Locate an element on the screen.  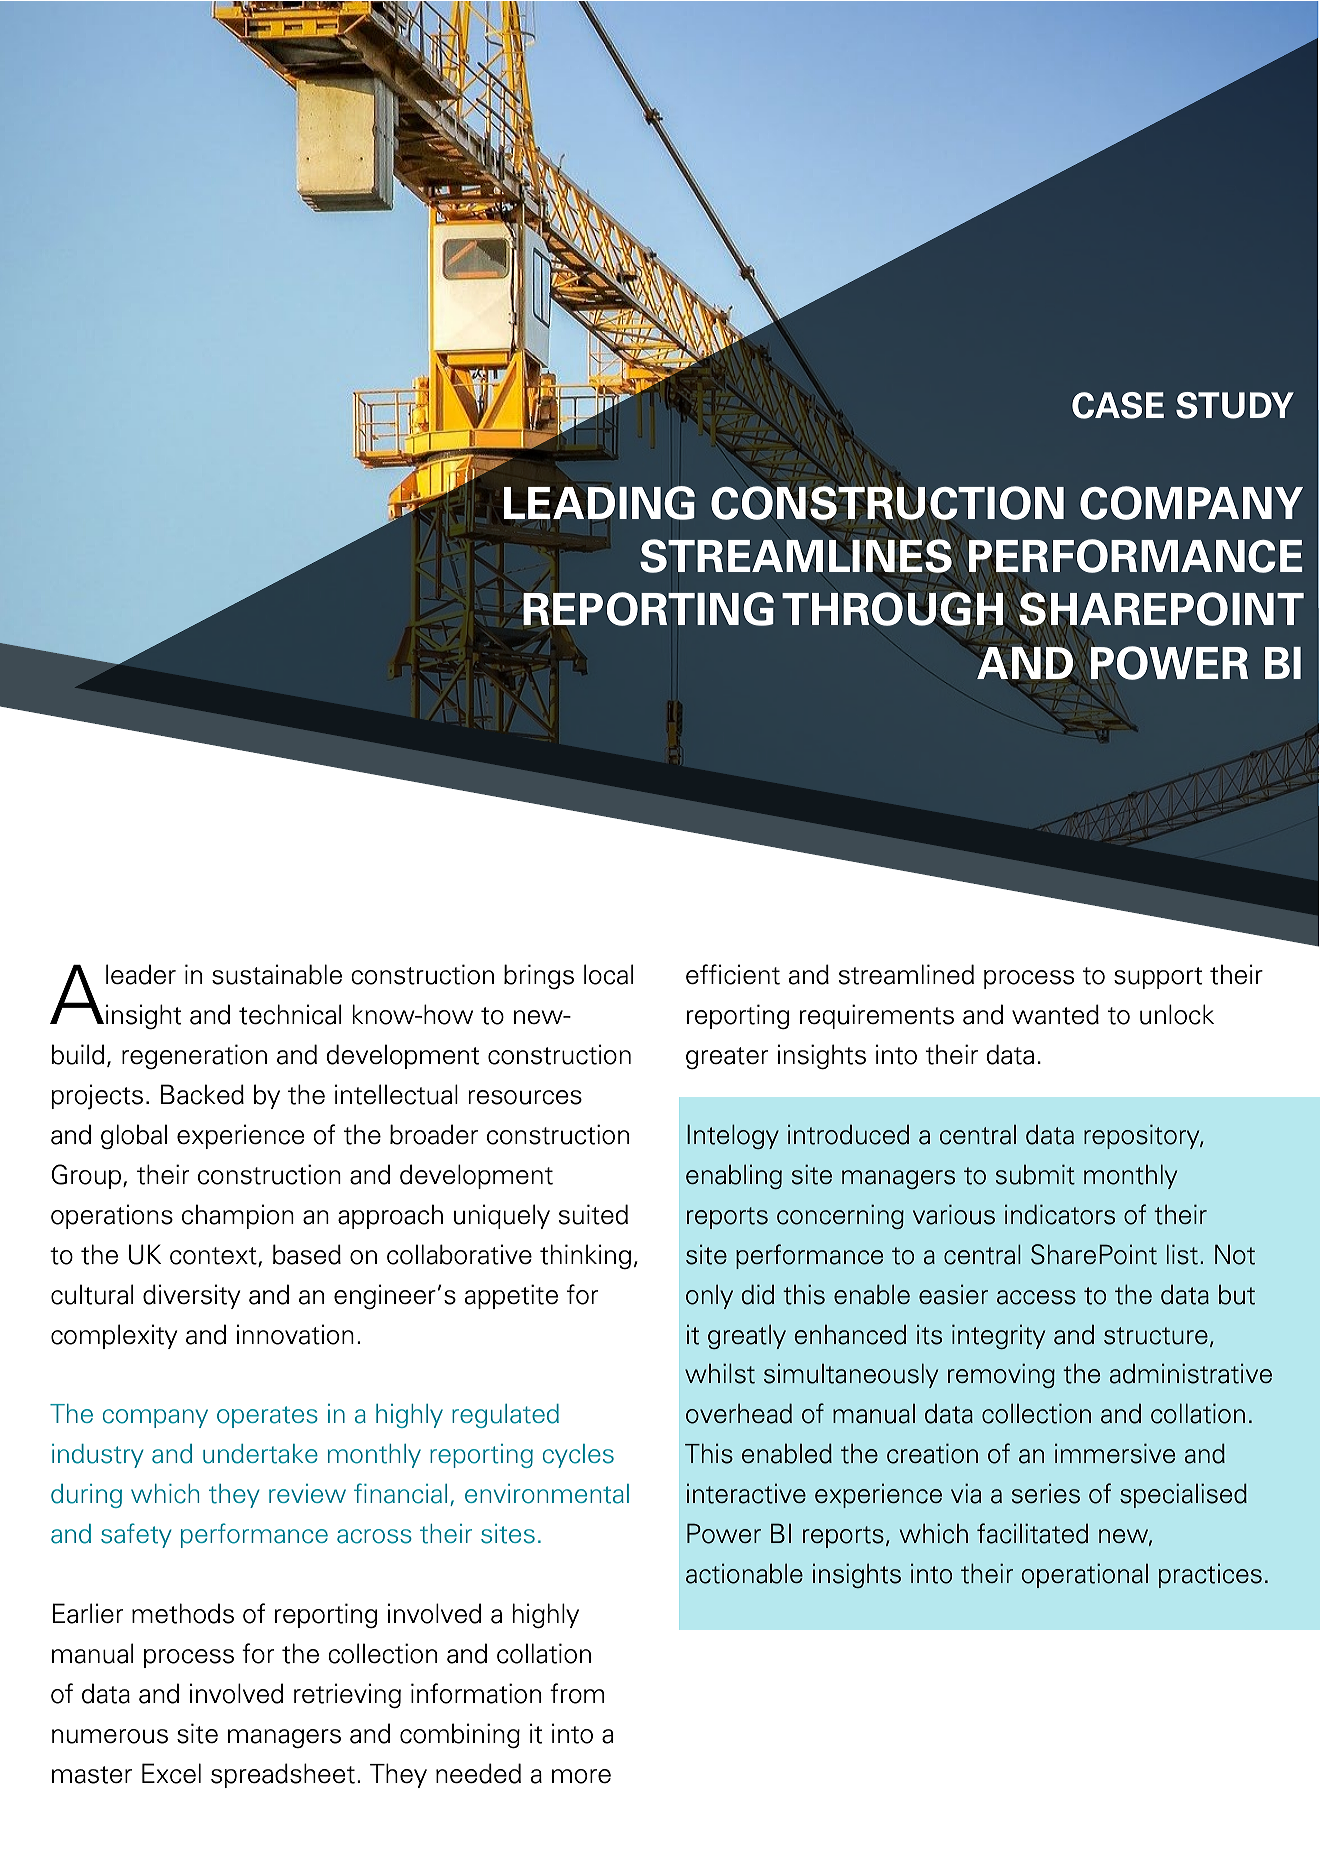
sustainable is located at coordinates (277, 974).
